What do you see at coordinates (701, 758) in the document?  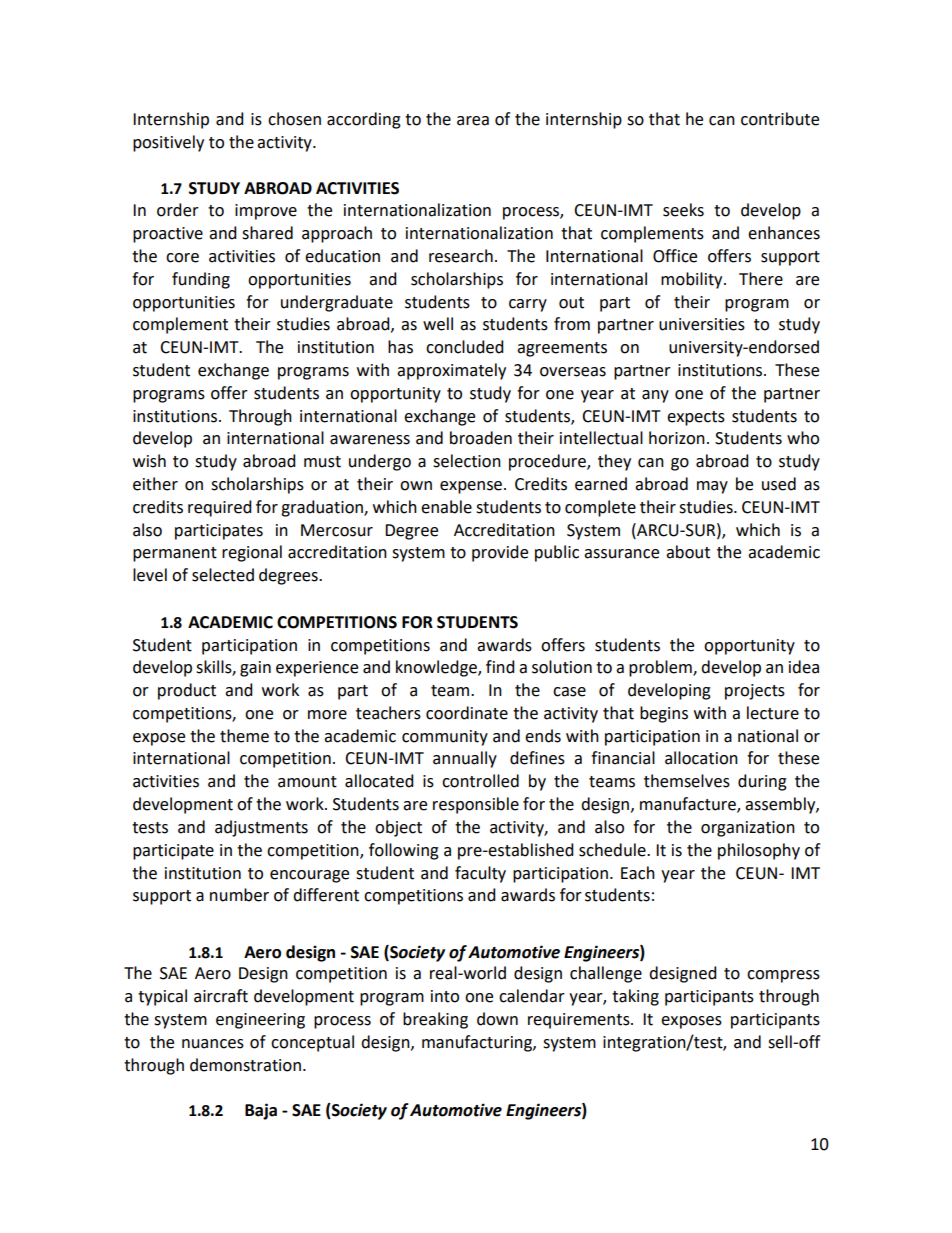 I see `allocation` at bounding box center [701, 758].
